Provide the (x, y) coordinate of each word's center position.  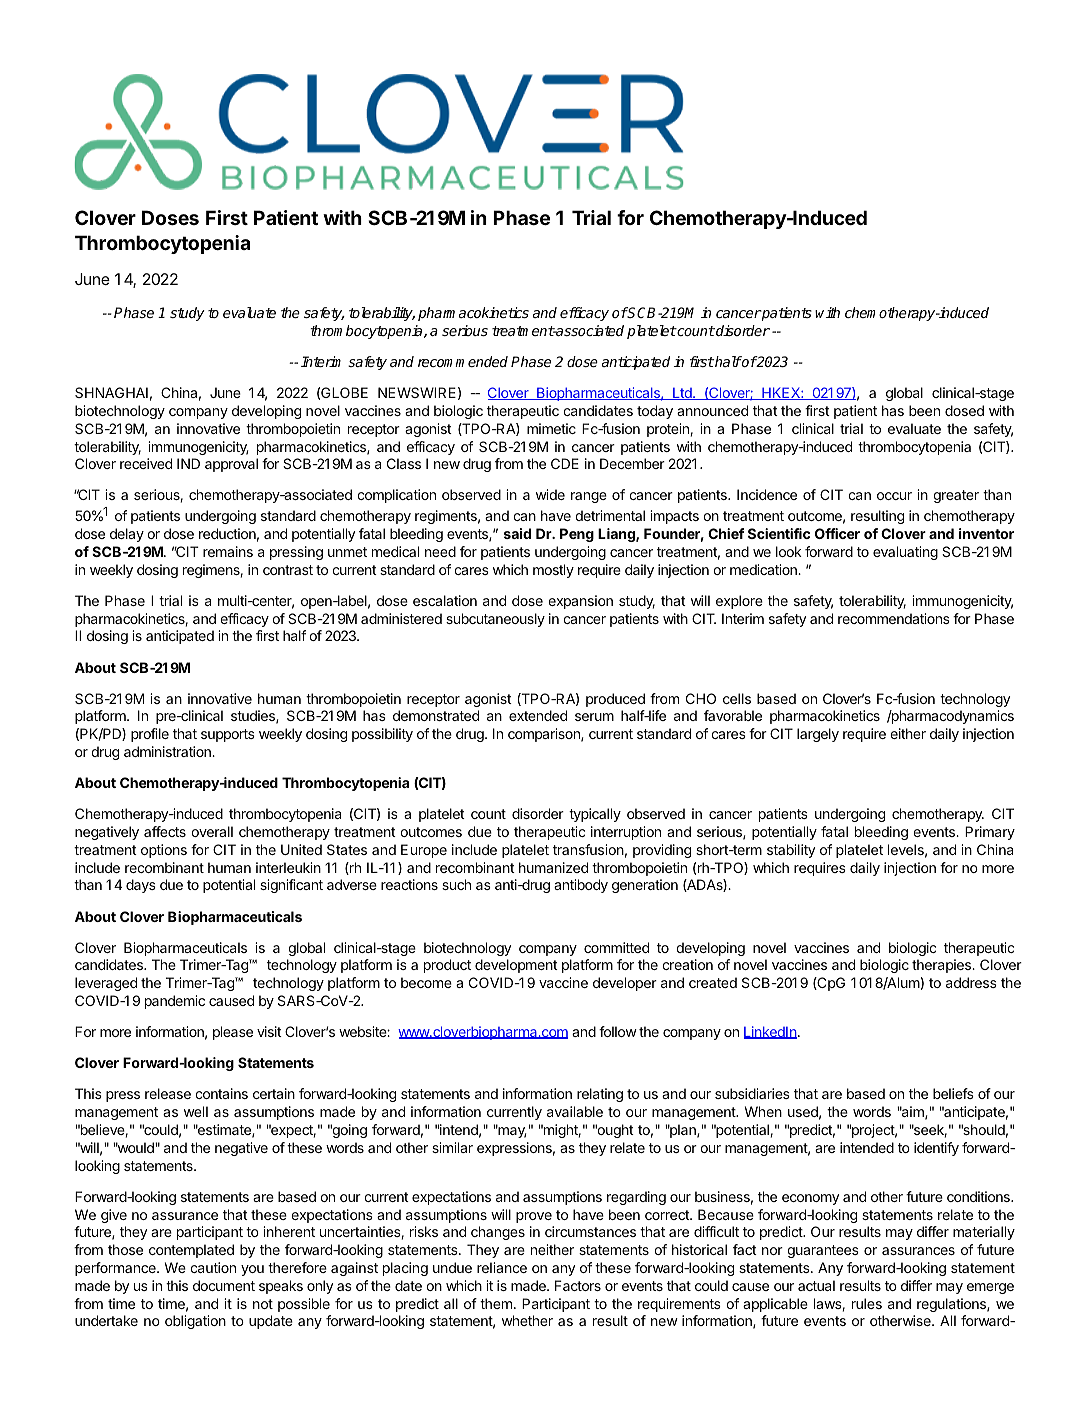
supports (228, 735)
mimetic (551, 428)
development (516, 966)
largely (818, 735)
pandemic (175, 1002)
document (224, 1285)
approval (231, 465)
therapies (943, 966)
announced (712, 410)
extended (538, 715)
